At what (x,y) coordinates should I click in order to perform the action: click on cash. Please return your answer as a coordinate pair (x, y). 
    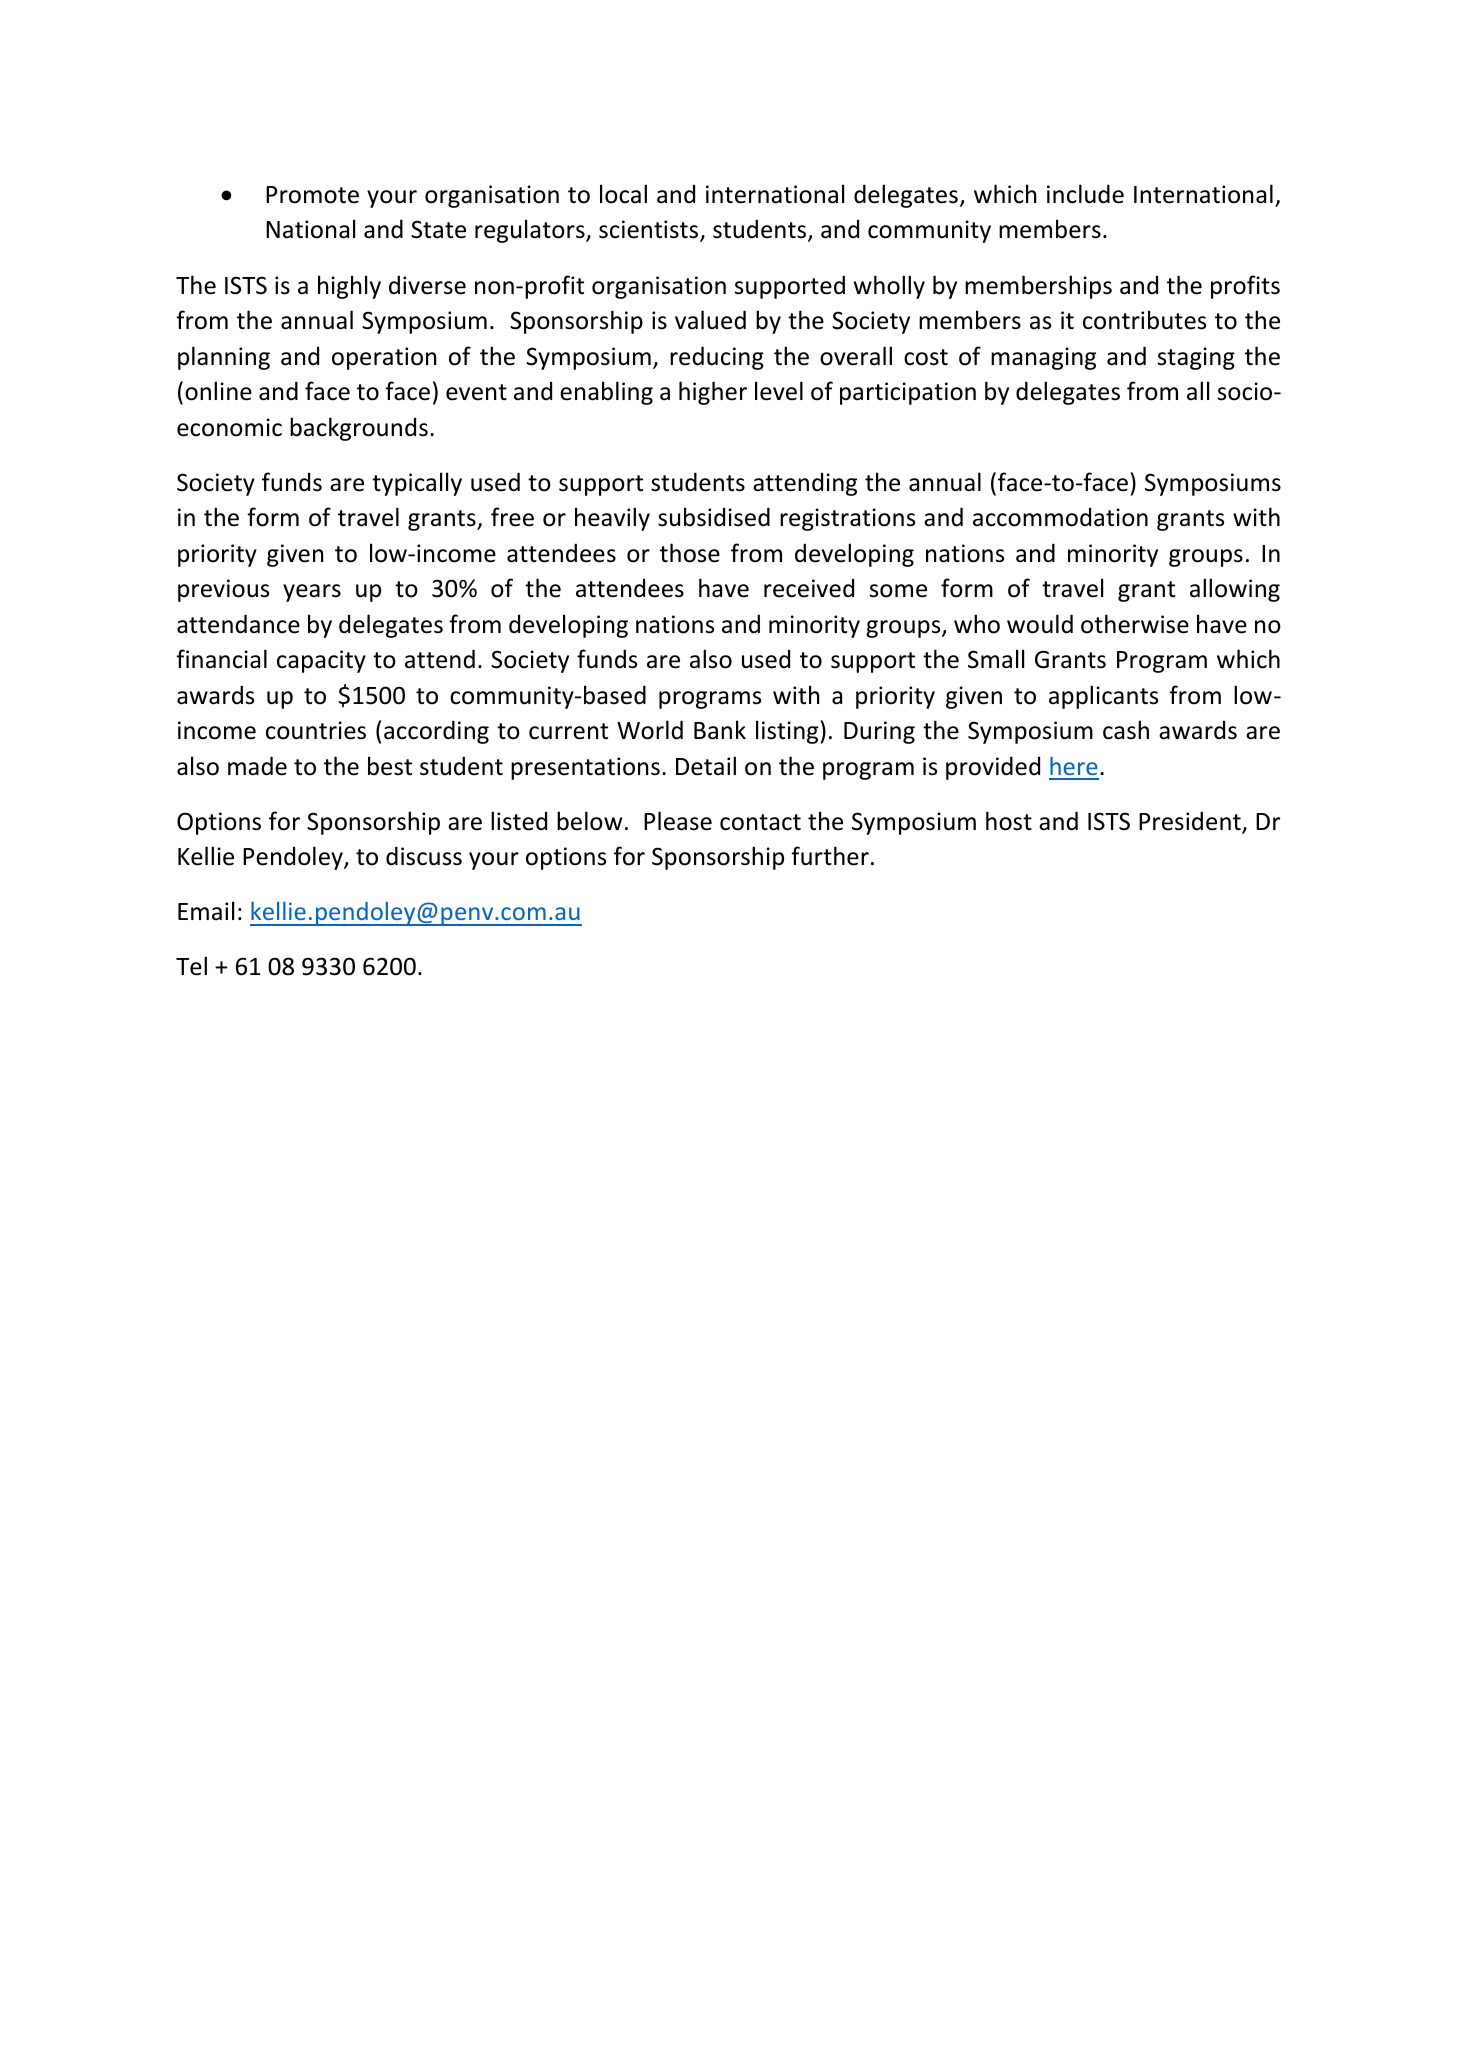
    Looking at the image, I should click on (1126, 730).
